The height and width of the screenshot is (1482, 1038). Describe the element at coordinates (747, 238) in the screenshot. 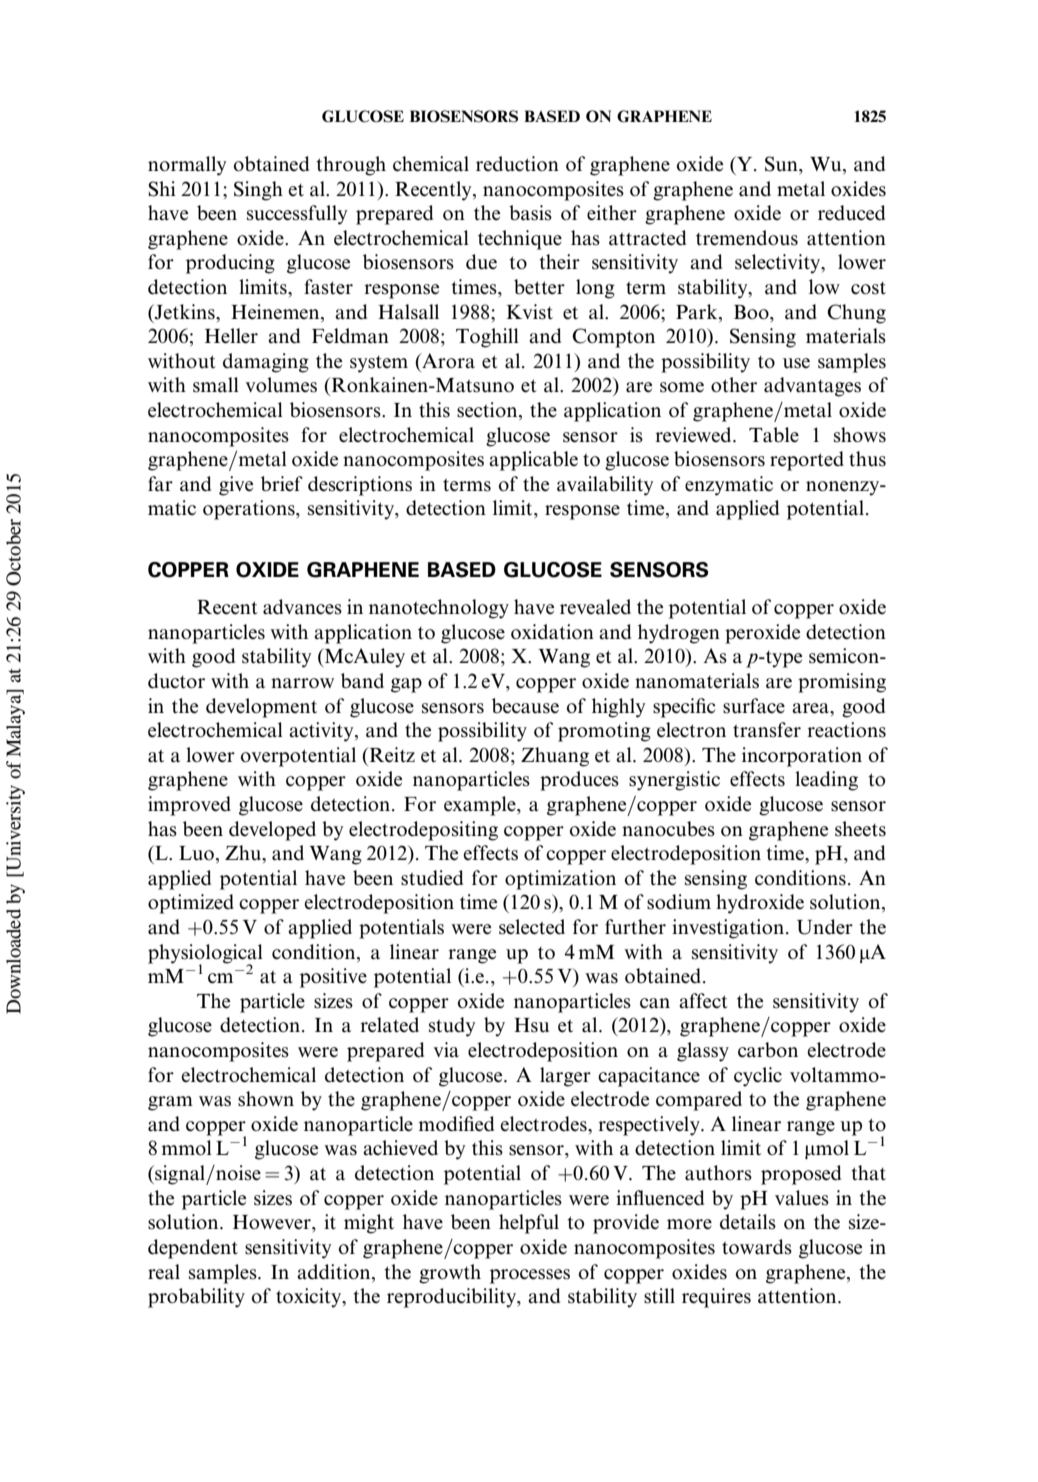

I see `tremendous` at that location.
